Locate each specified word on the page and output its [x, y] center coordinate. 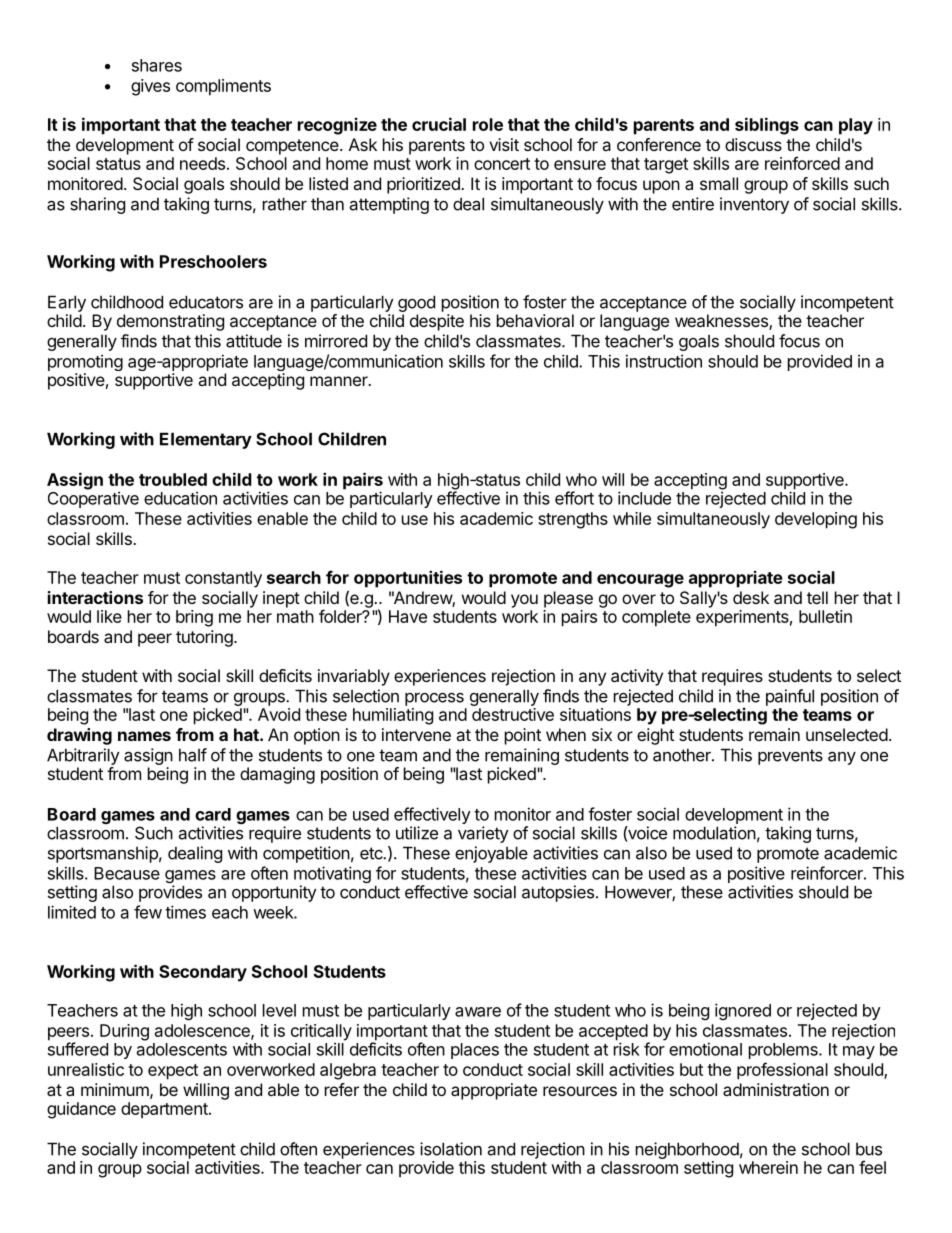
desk [751, 597]
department [165, 1110]
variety [483, 834]
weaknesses [722, 322]
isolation [451, 1149]
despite [437, 322]
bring [194, 618]
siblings [767, 126]
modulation [714, 833]
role [488, 124]
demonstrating [170, 322]
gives [150, 87]
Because [127, 873]
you [524, 601]
